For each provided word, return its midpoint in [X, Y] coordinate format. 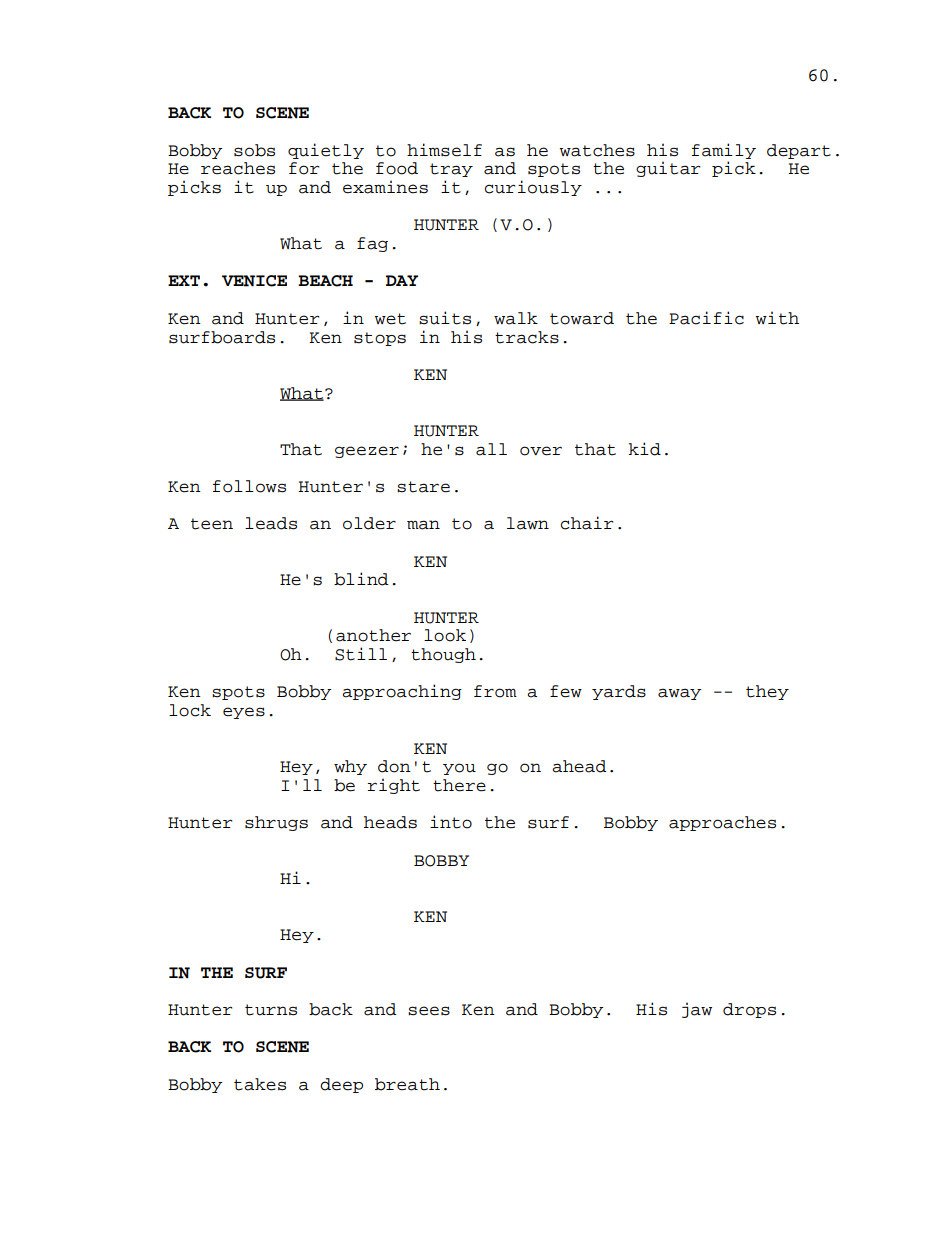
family [724, 151]
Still [361, 654]
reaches [238, 168]
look [445, 635]
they [767, 692]
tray [451, 170]
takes [260, 1084]
